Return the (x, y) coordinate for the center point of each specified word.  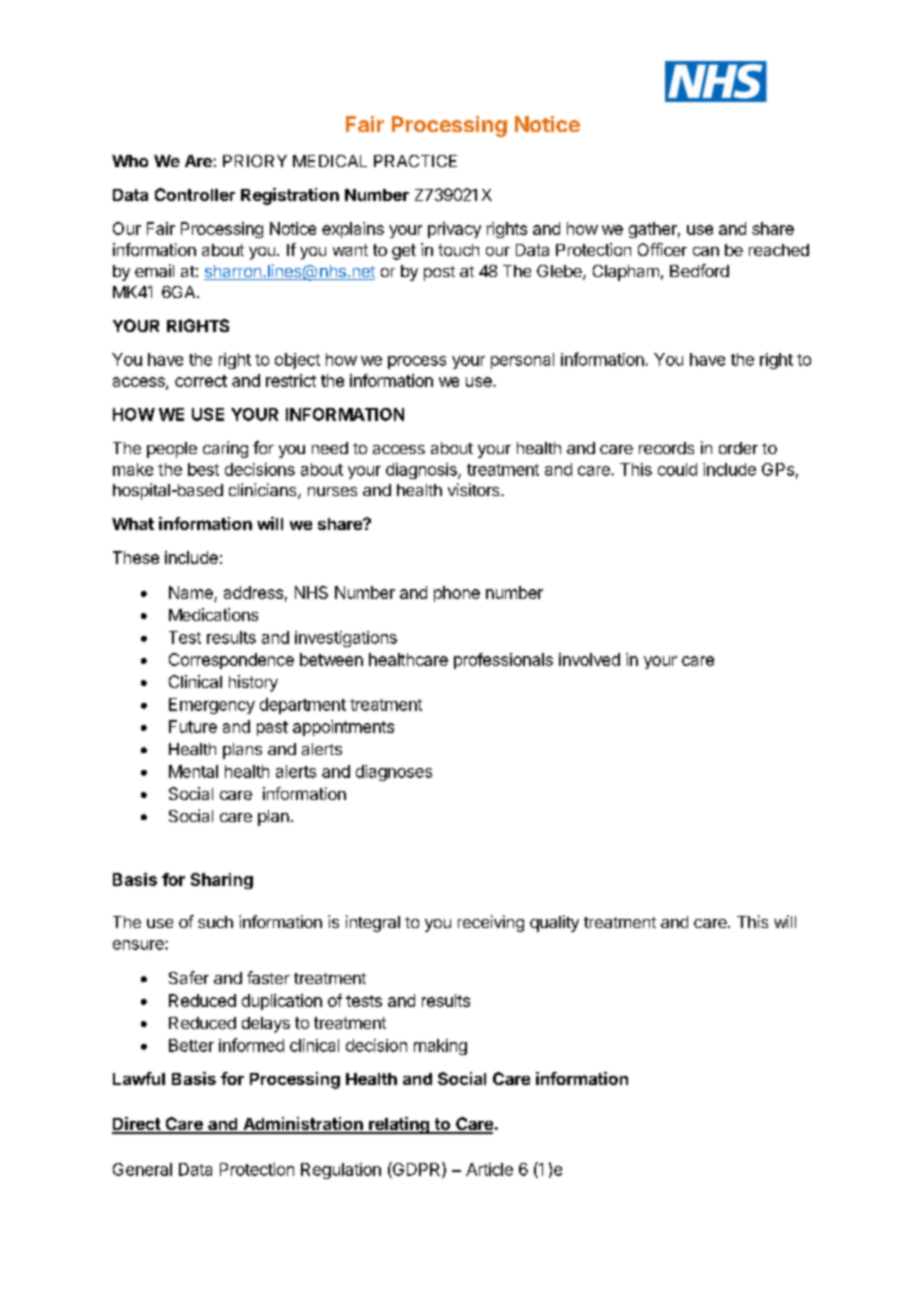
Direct (137, 1125)
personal (522, 361)
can (706, 251)
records (666, 448)
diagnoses (394, 773)
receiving (491, 923)
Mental (193, 771)
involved (589, 659)
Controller (195, 194)
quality (554, 923)
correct (201, 381)
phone (457, 594)
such (215, 922)
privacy (454, 230)
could (677, 469)
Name (191, 592)
